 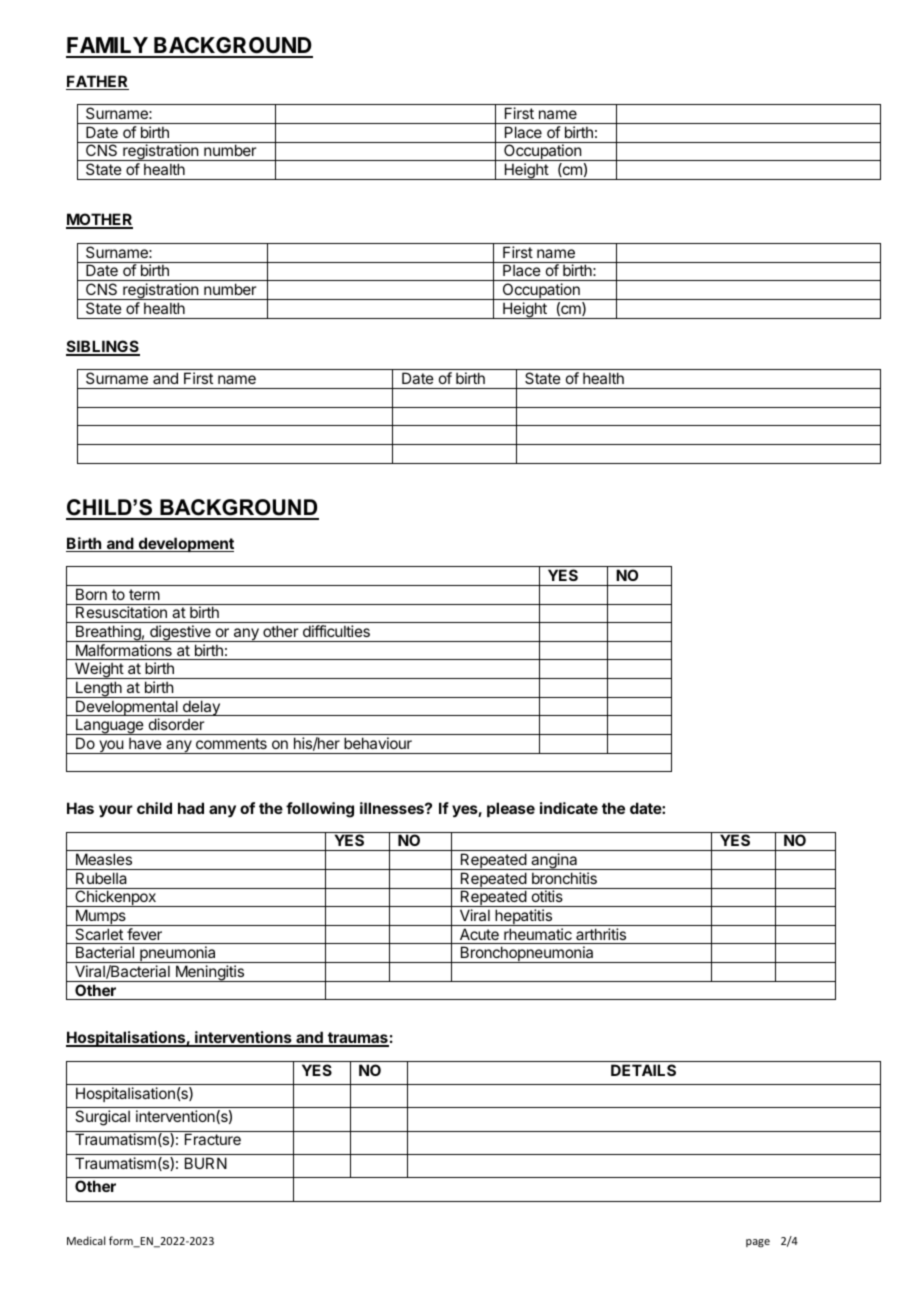 I want to click on indicate, so click(x=569, y=808).
